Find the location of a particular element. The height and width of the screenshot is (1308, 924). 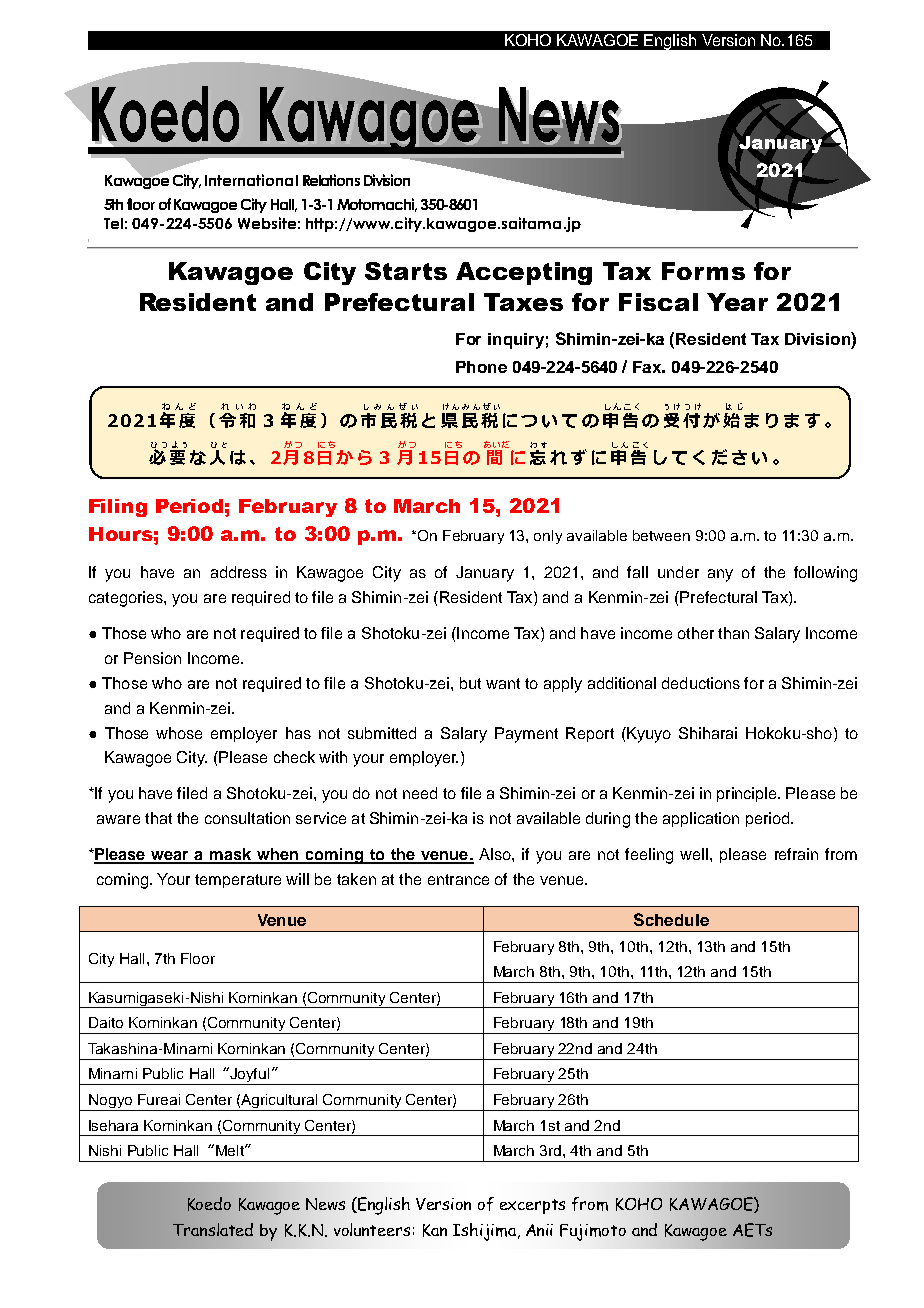

Fujimoto is located at coordinates (593, 1232).
